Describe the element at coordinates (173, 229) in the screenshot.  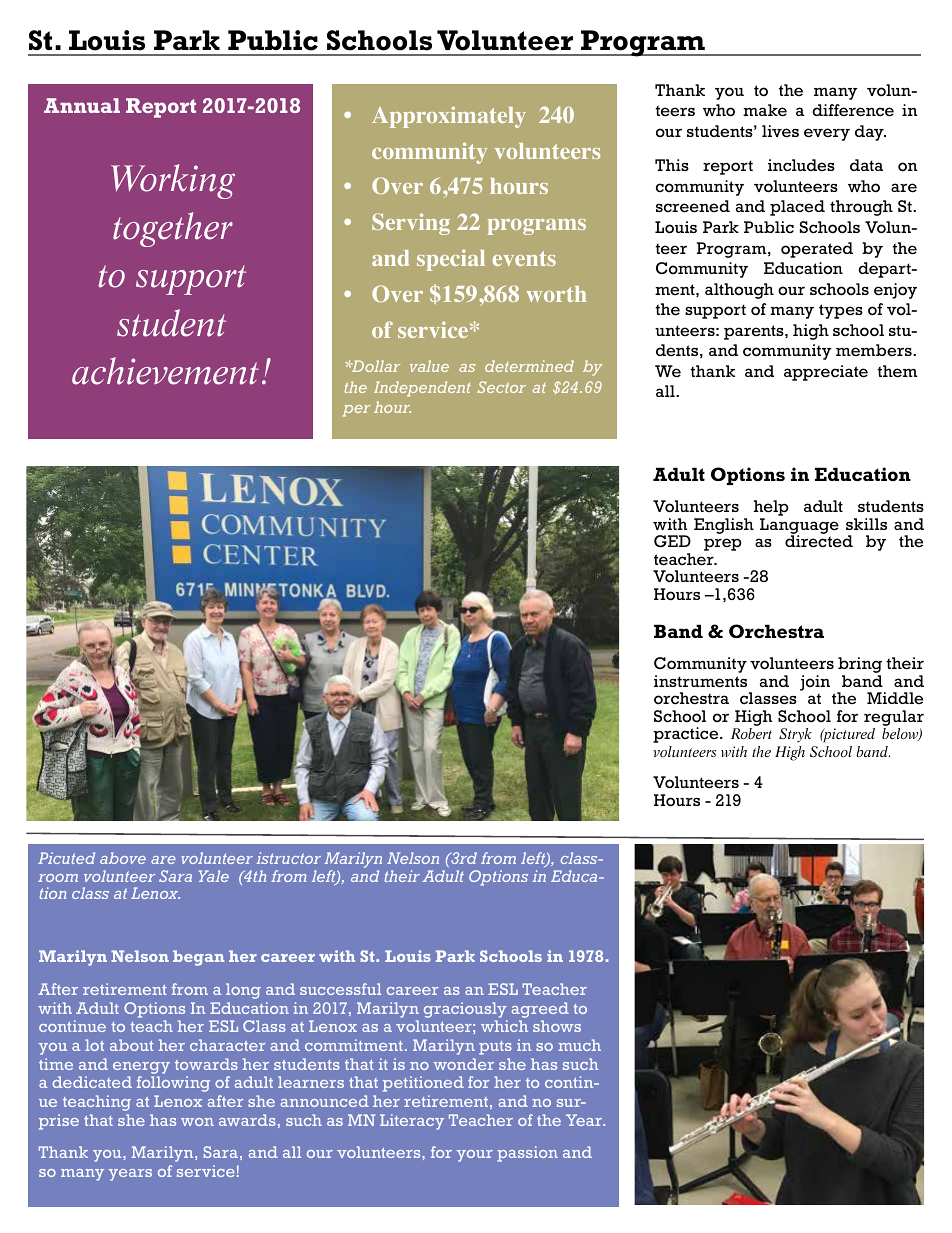
I see `together` at that location.
